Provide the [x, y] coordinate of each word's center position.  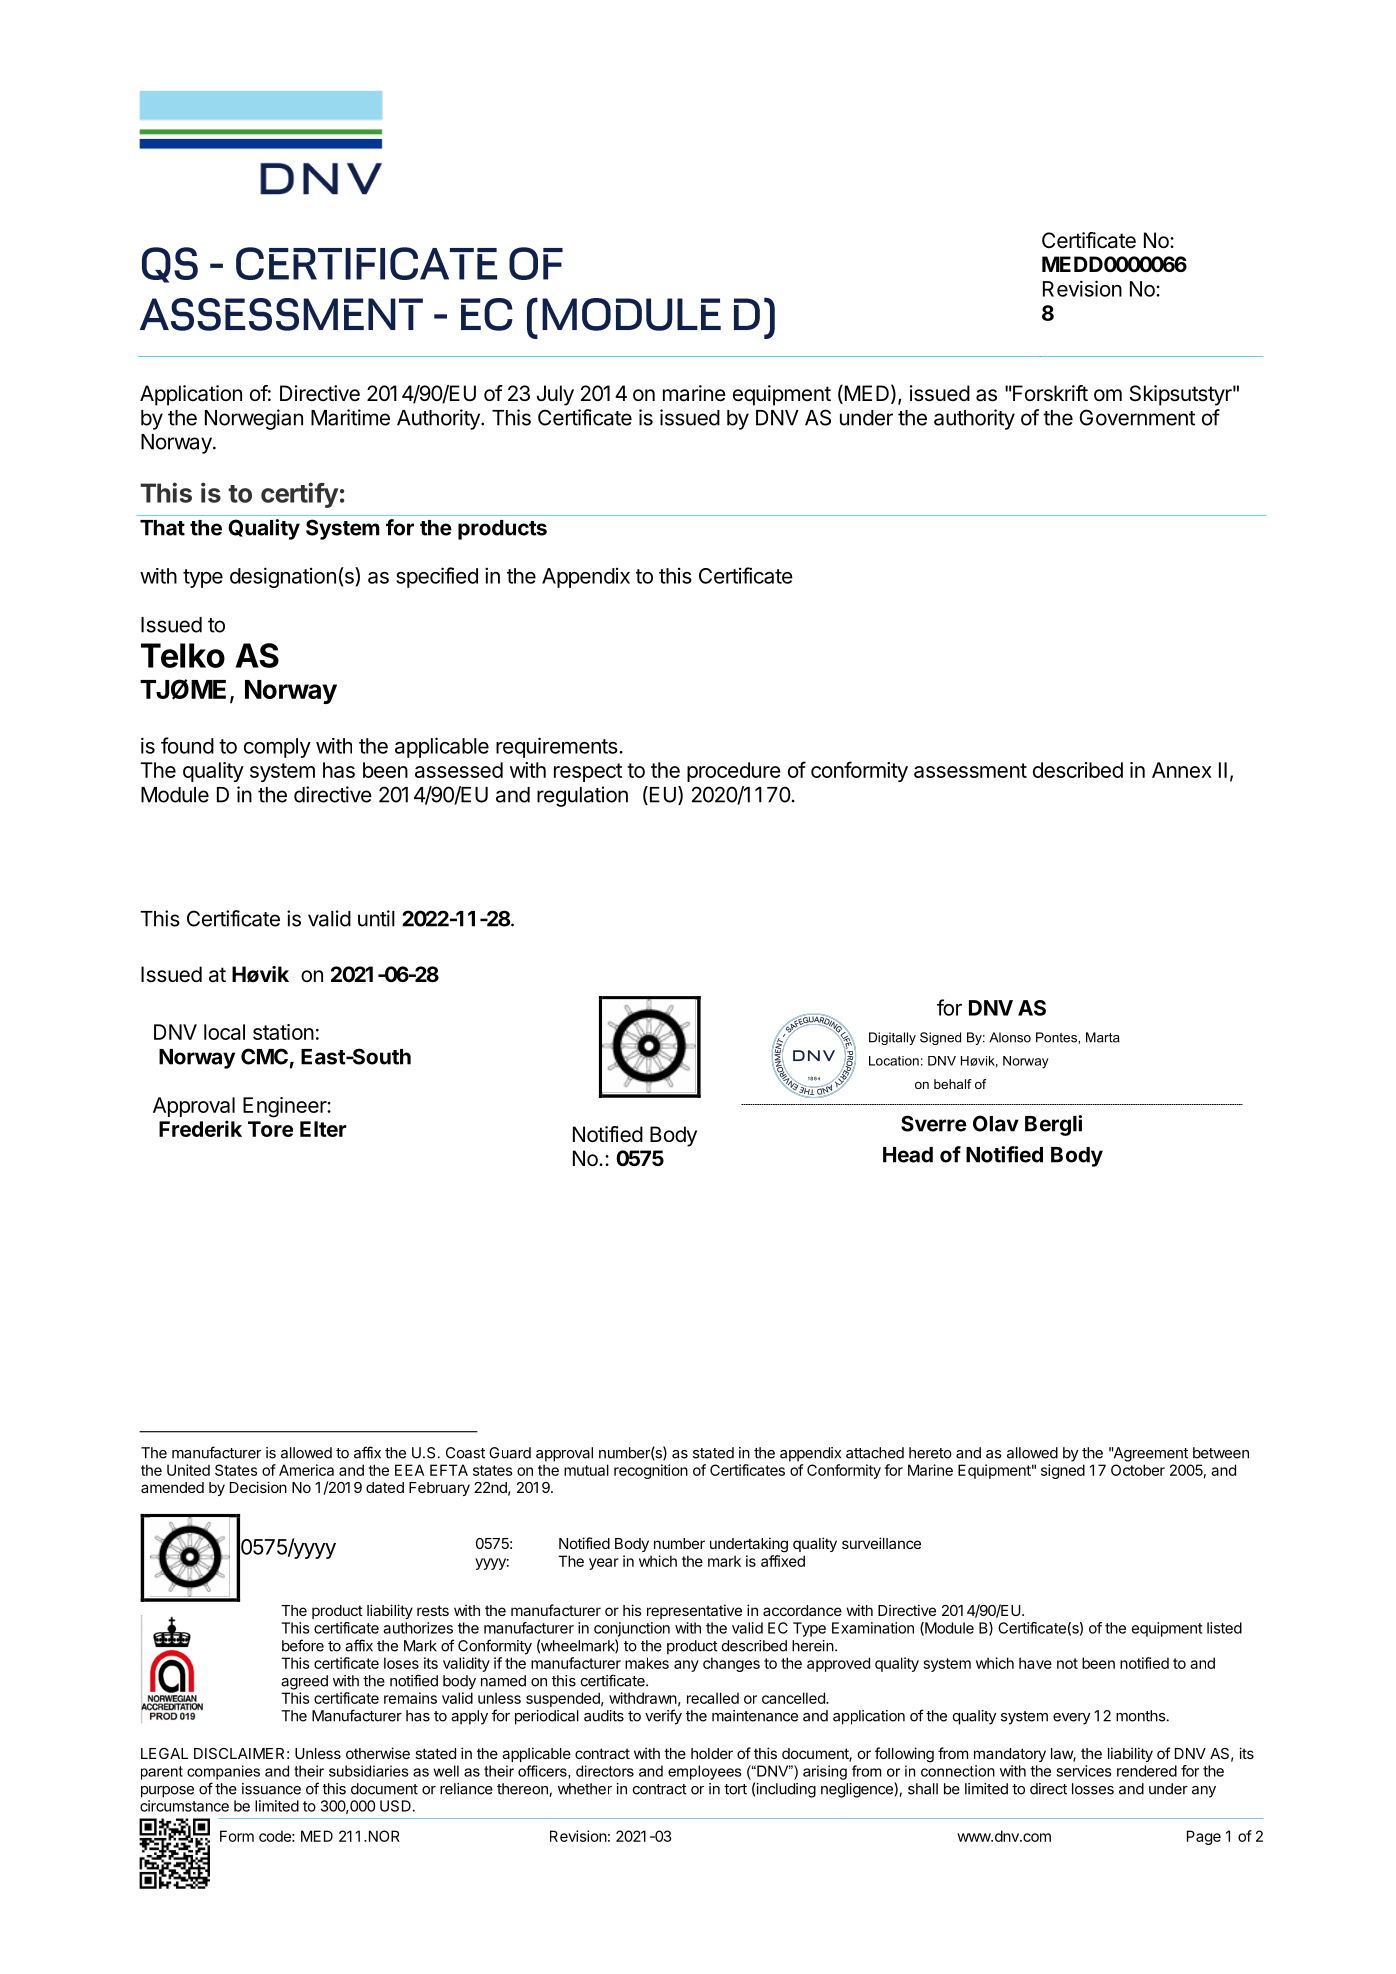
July [555, 395]
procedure [734, 772]
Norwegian [254, 419]
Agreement [1150, 1454]
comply [277, 748]
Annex [1182, 770]
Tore [270, 1129]
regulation [582, 796]
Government [1137, 417]
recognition [651, 1471]
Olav [996, 1123]
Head [908, 1155]
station [283, 1032]
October [1138, 1470]
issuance [271, 1789]
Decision [258, 1487]
